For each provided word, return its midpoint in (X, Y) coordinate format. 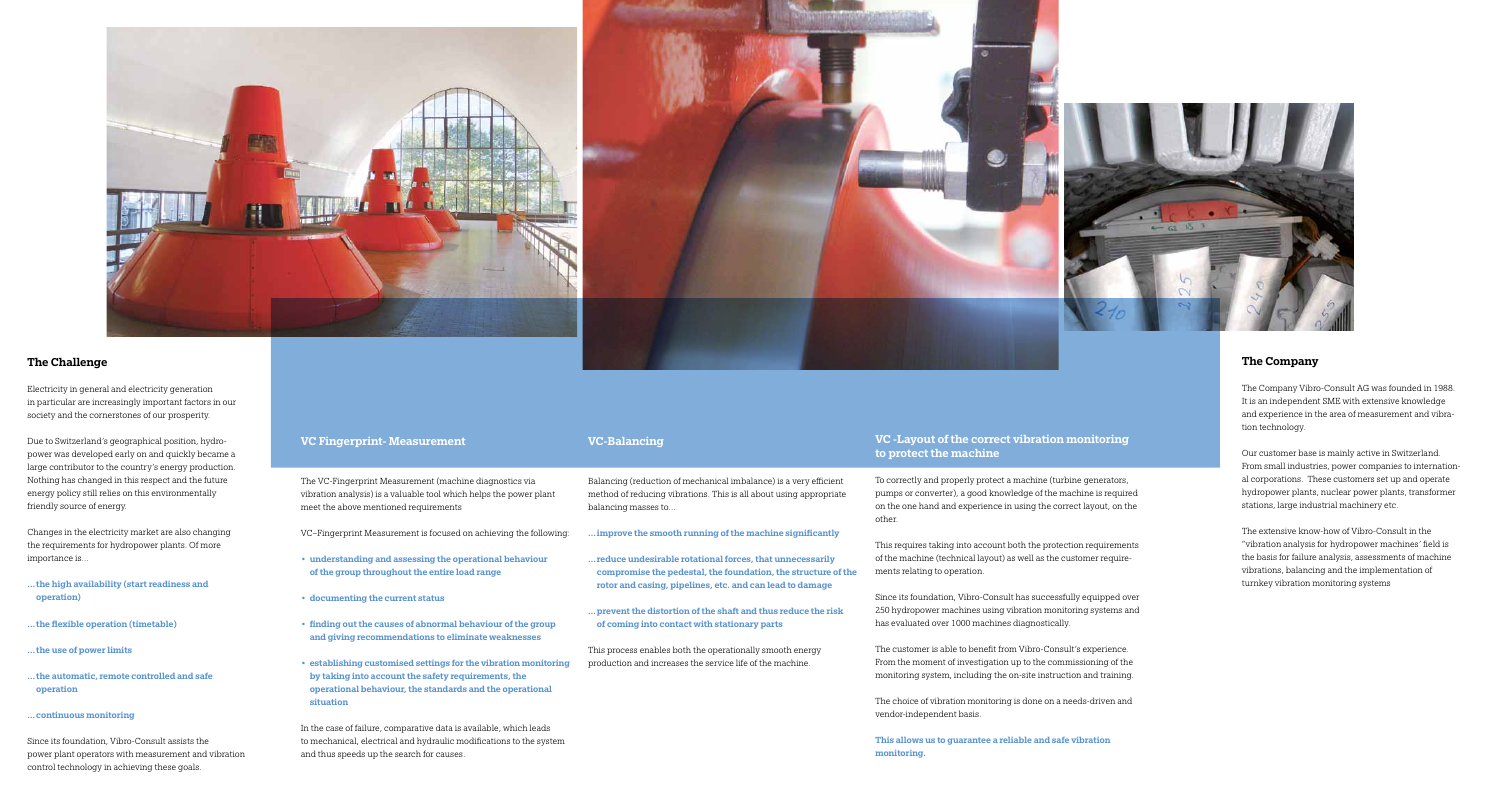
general (94, 389)
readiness (169, 584)
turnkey (1257, 583)
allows (909, 740)
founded (1405, 387)
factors (197, 401)
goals (189, 767)
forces (739, 559)
